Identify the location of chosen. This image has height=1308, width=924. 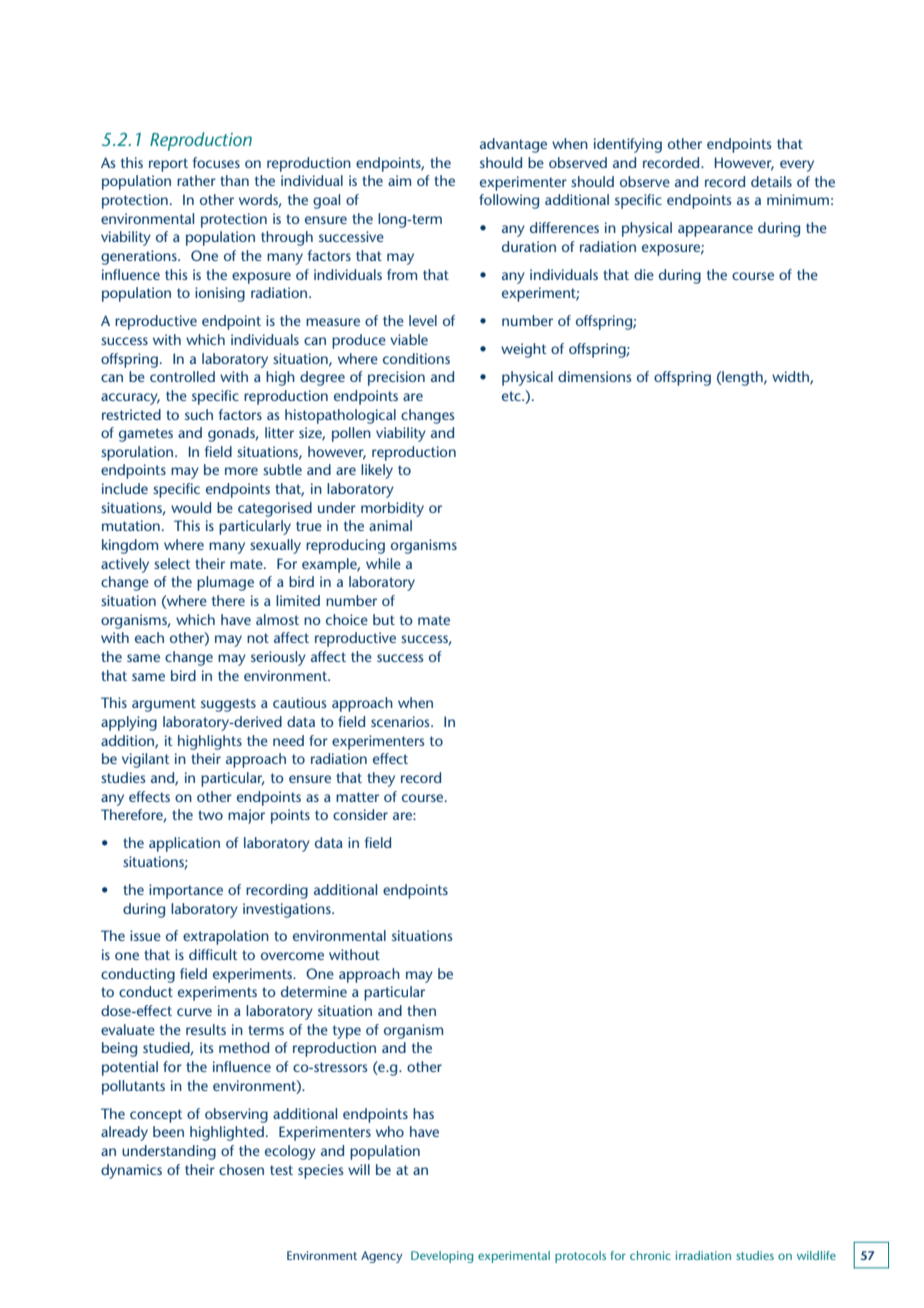
(241, 1169).
